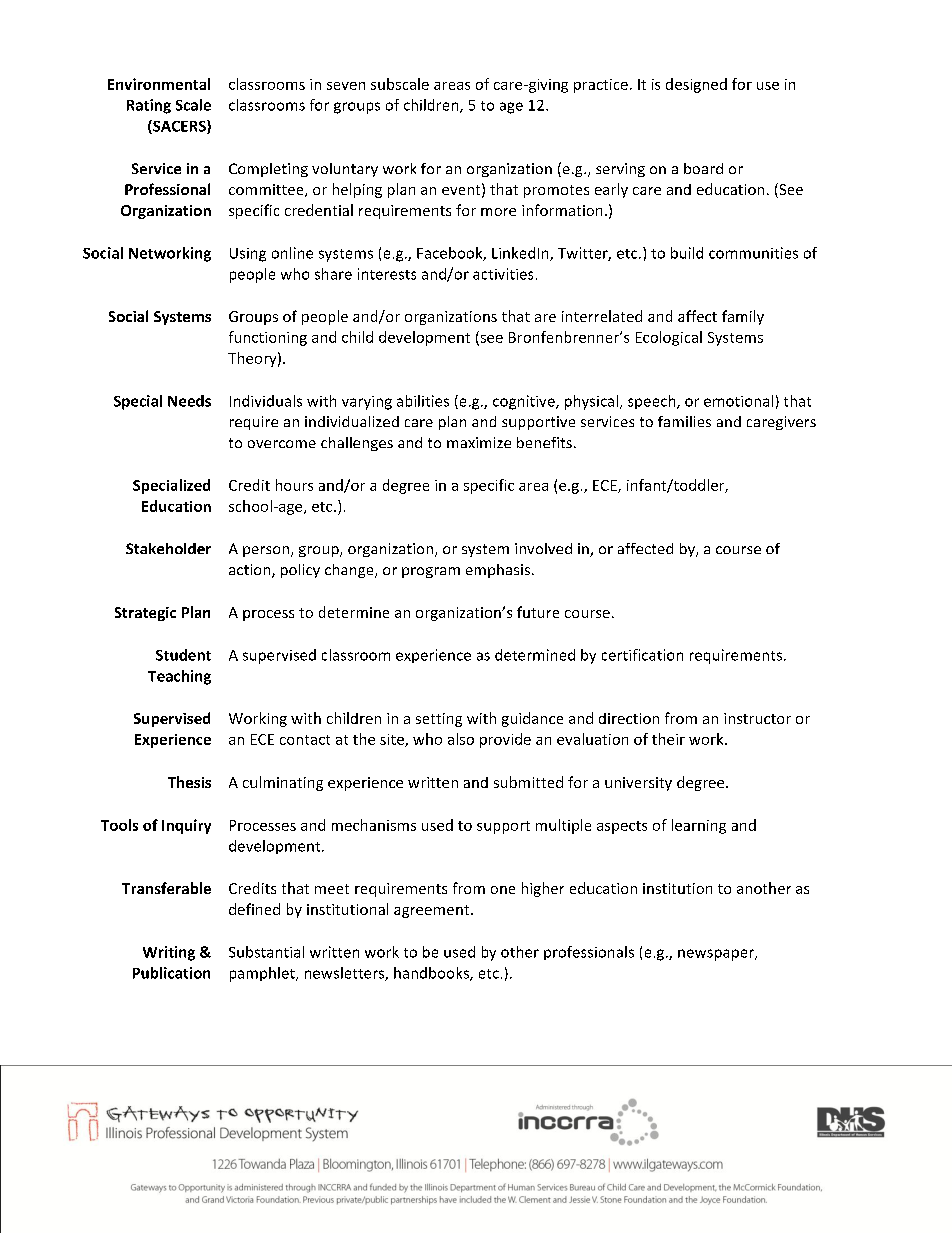 This page has width=952, height=1233. Describe the element at coordinates (169, 953) in the page. I see `Writing` at that location.
